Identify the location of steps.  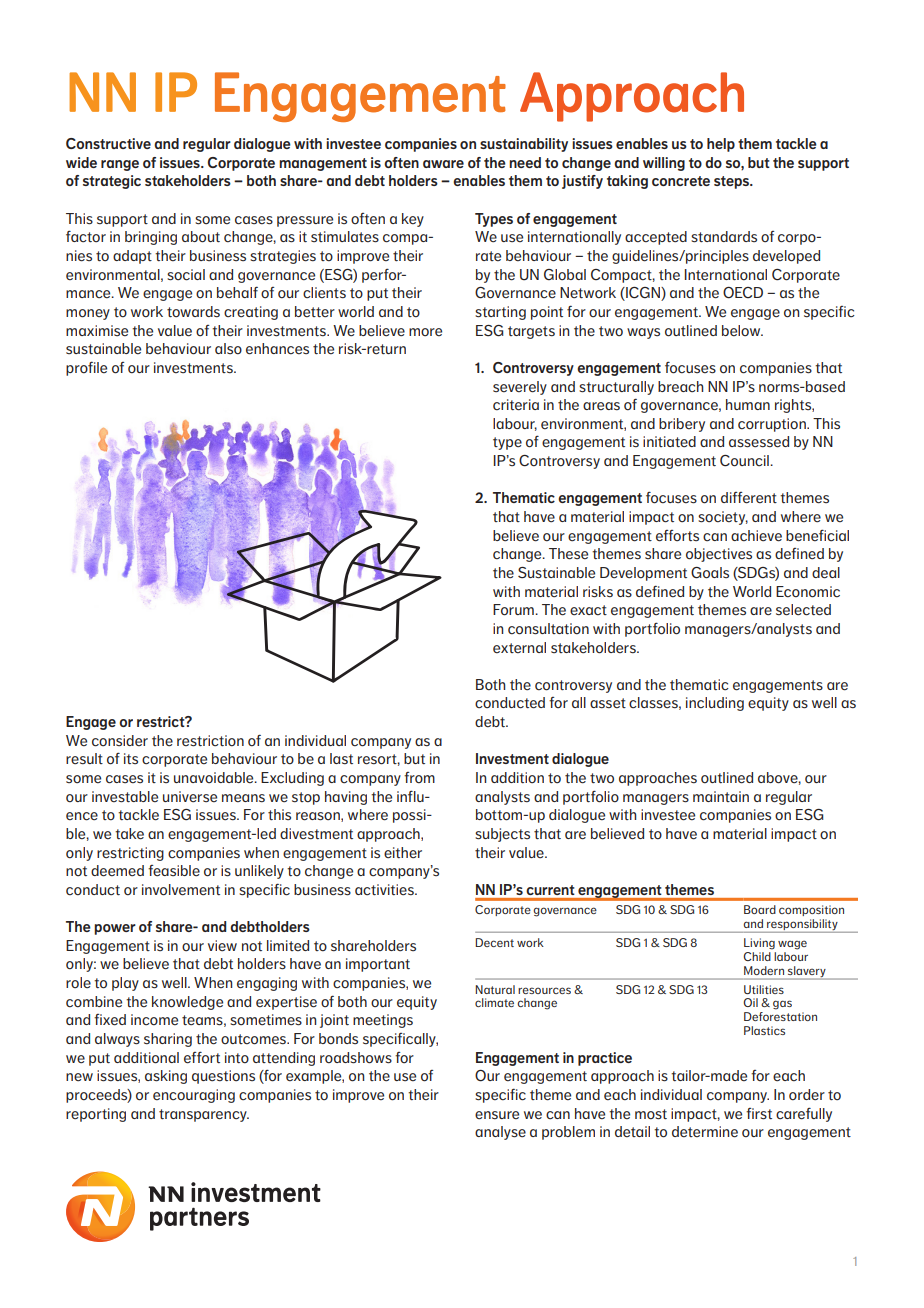
(733, 182).
